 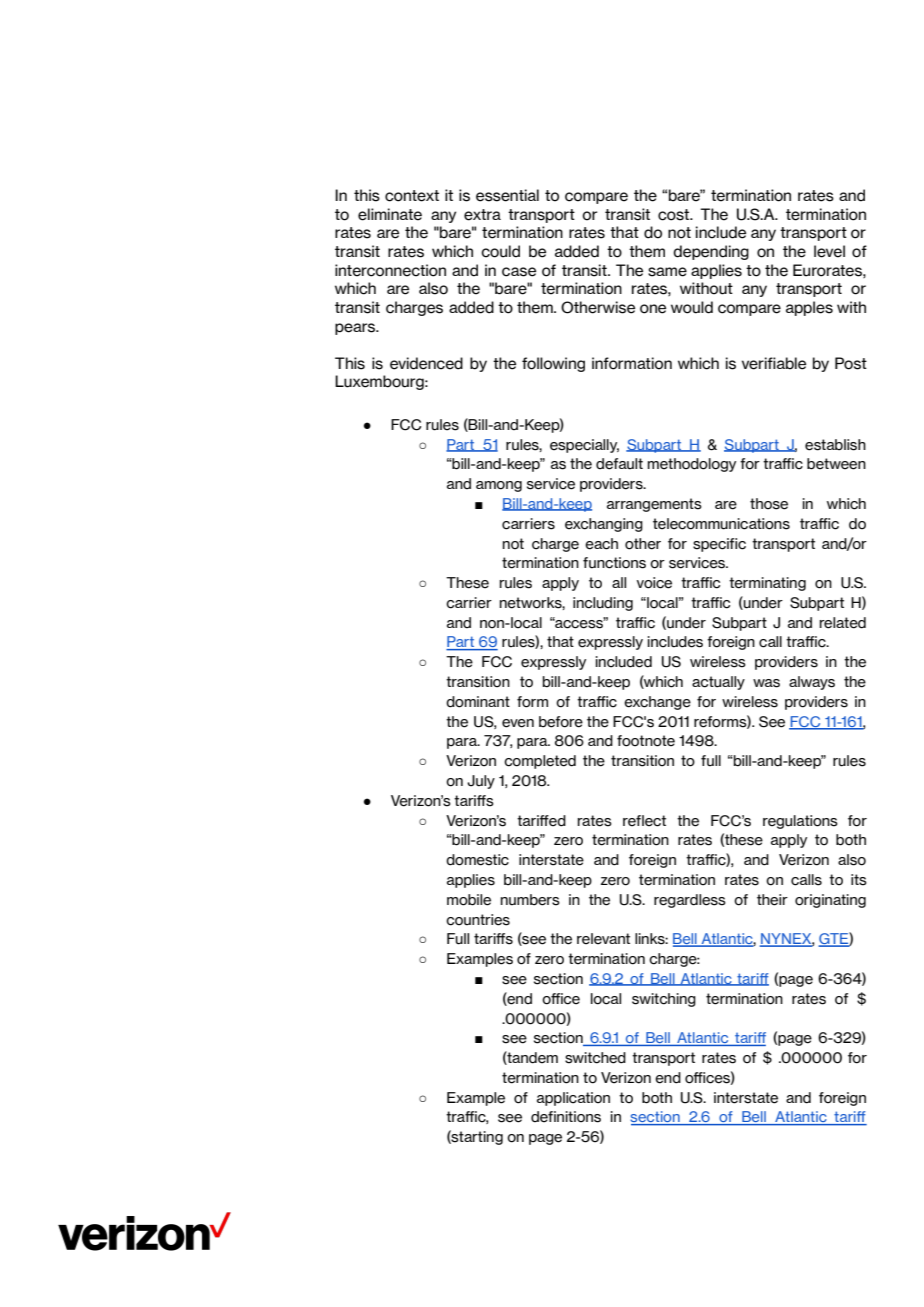 What do you see at coordinates (664, 1000) in the screenshot?
I see `switching` at bounding box center [664, 1000].
